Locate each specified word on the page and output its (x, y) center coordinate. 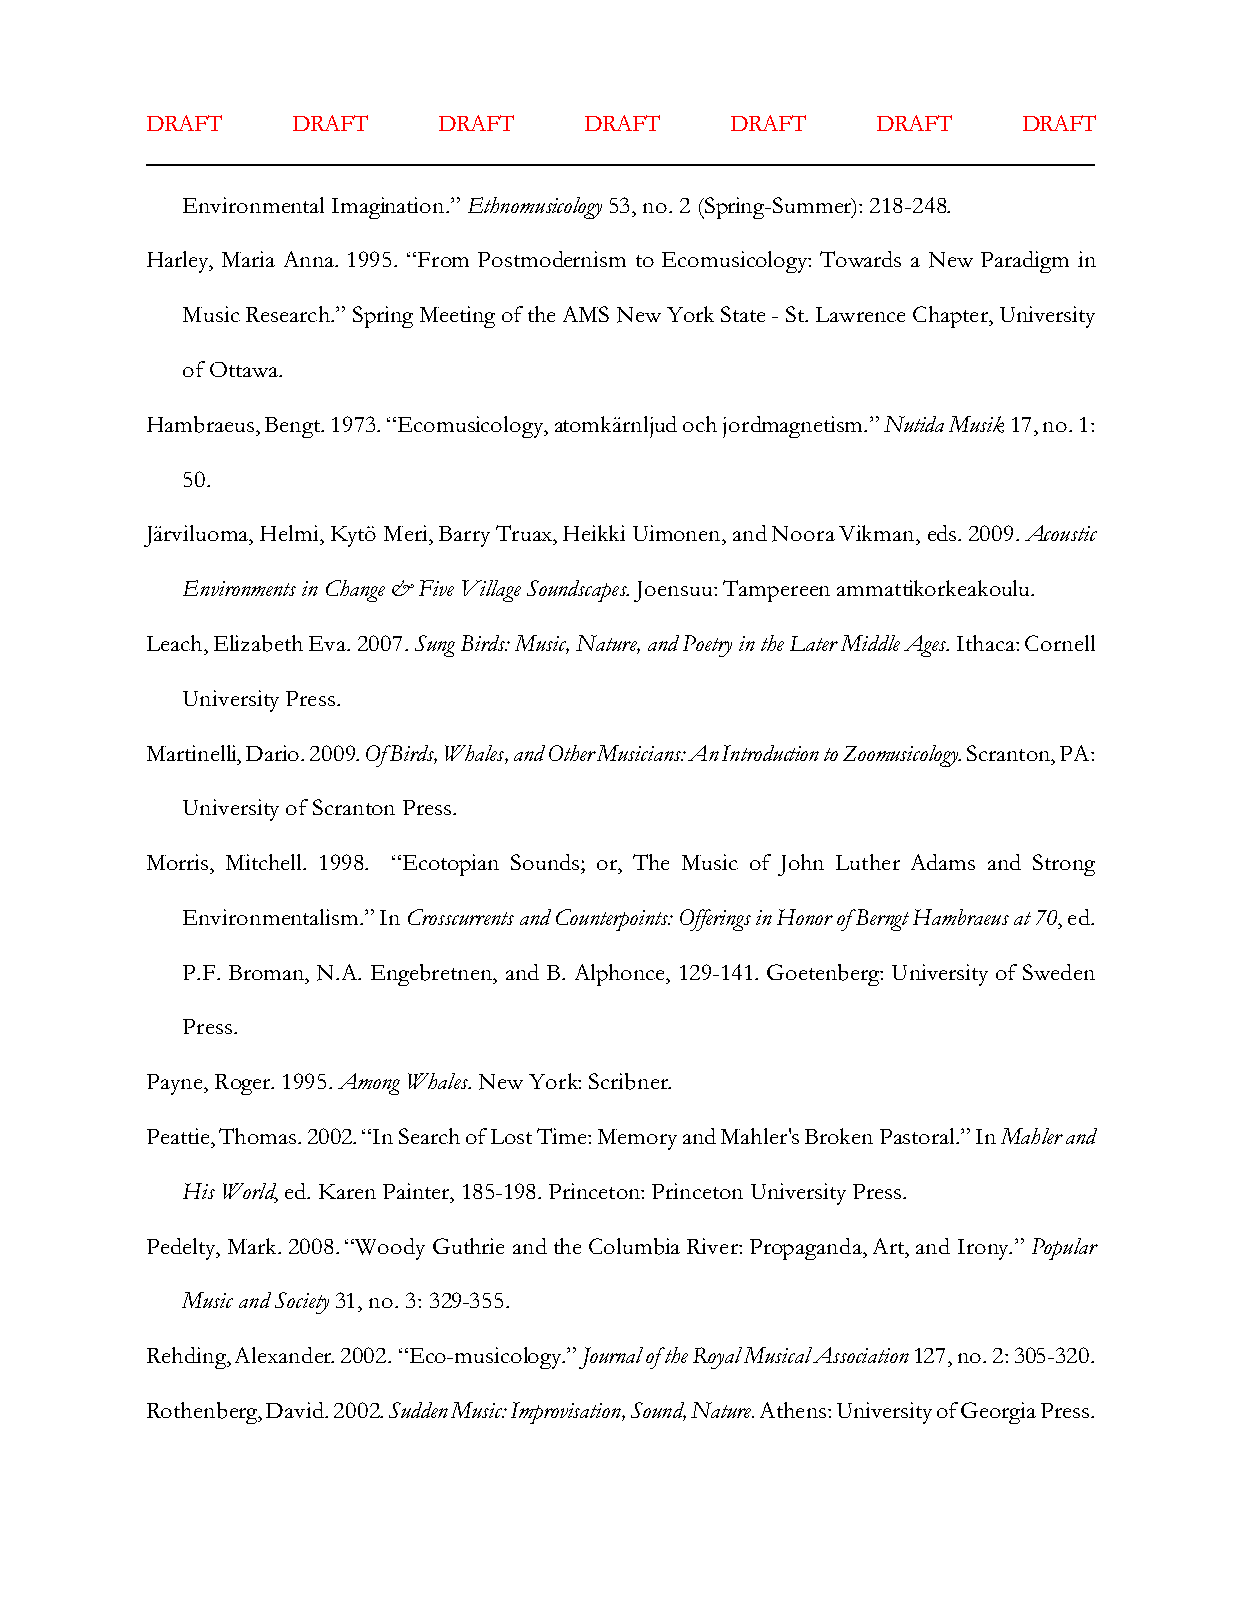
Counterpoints (613, 920)
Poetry (707, 646)
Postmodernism (552, 259)
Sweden (1059, 972)
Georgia (998, 1413)
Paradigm (1025, 262)
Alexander (284, 1355)
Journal (613, 1358)
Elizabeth (258, 643)
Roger (244, 1084)
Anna (310, 259)
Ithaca (987, 643)
